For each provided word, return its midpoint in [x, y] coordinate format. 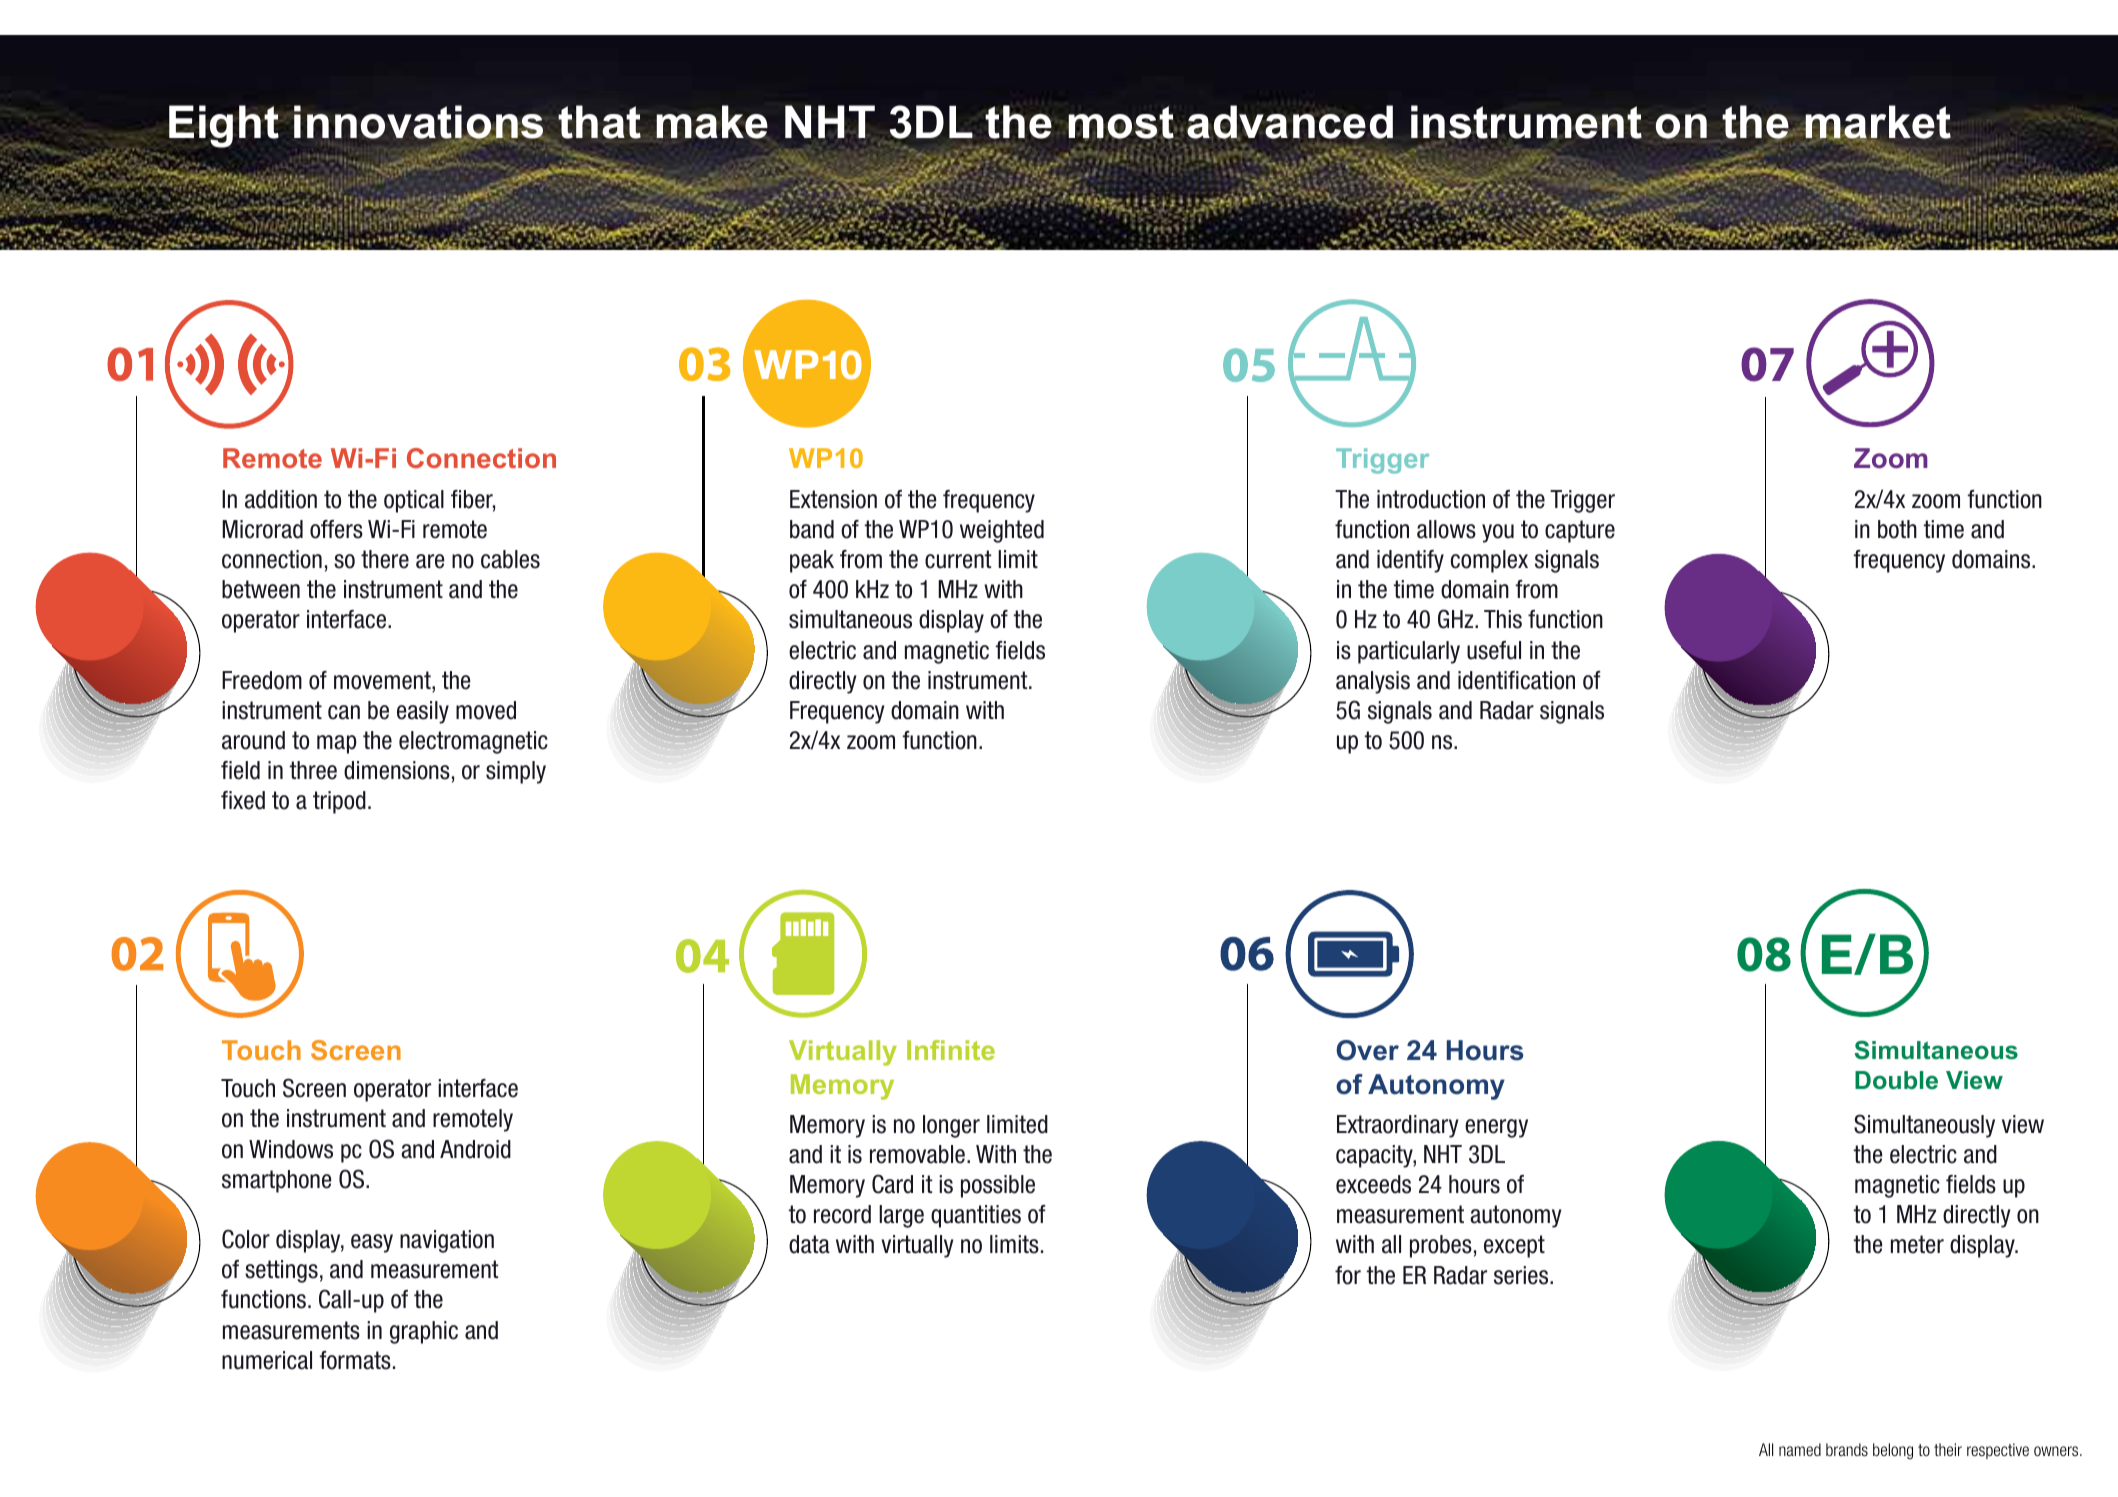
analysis [1373, 682]
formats [355, 1360]
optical [414, 501]
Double [1896, 1080]
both [1897, 529]
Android [475, 1149]
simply [516, 772]
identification [1516, 680]
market [1877, 123]
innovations [420, 123]
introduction [1431, 499]
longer [951, 1126]
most [1122, 124]
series [1522, 1275]
